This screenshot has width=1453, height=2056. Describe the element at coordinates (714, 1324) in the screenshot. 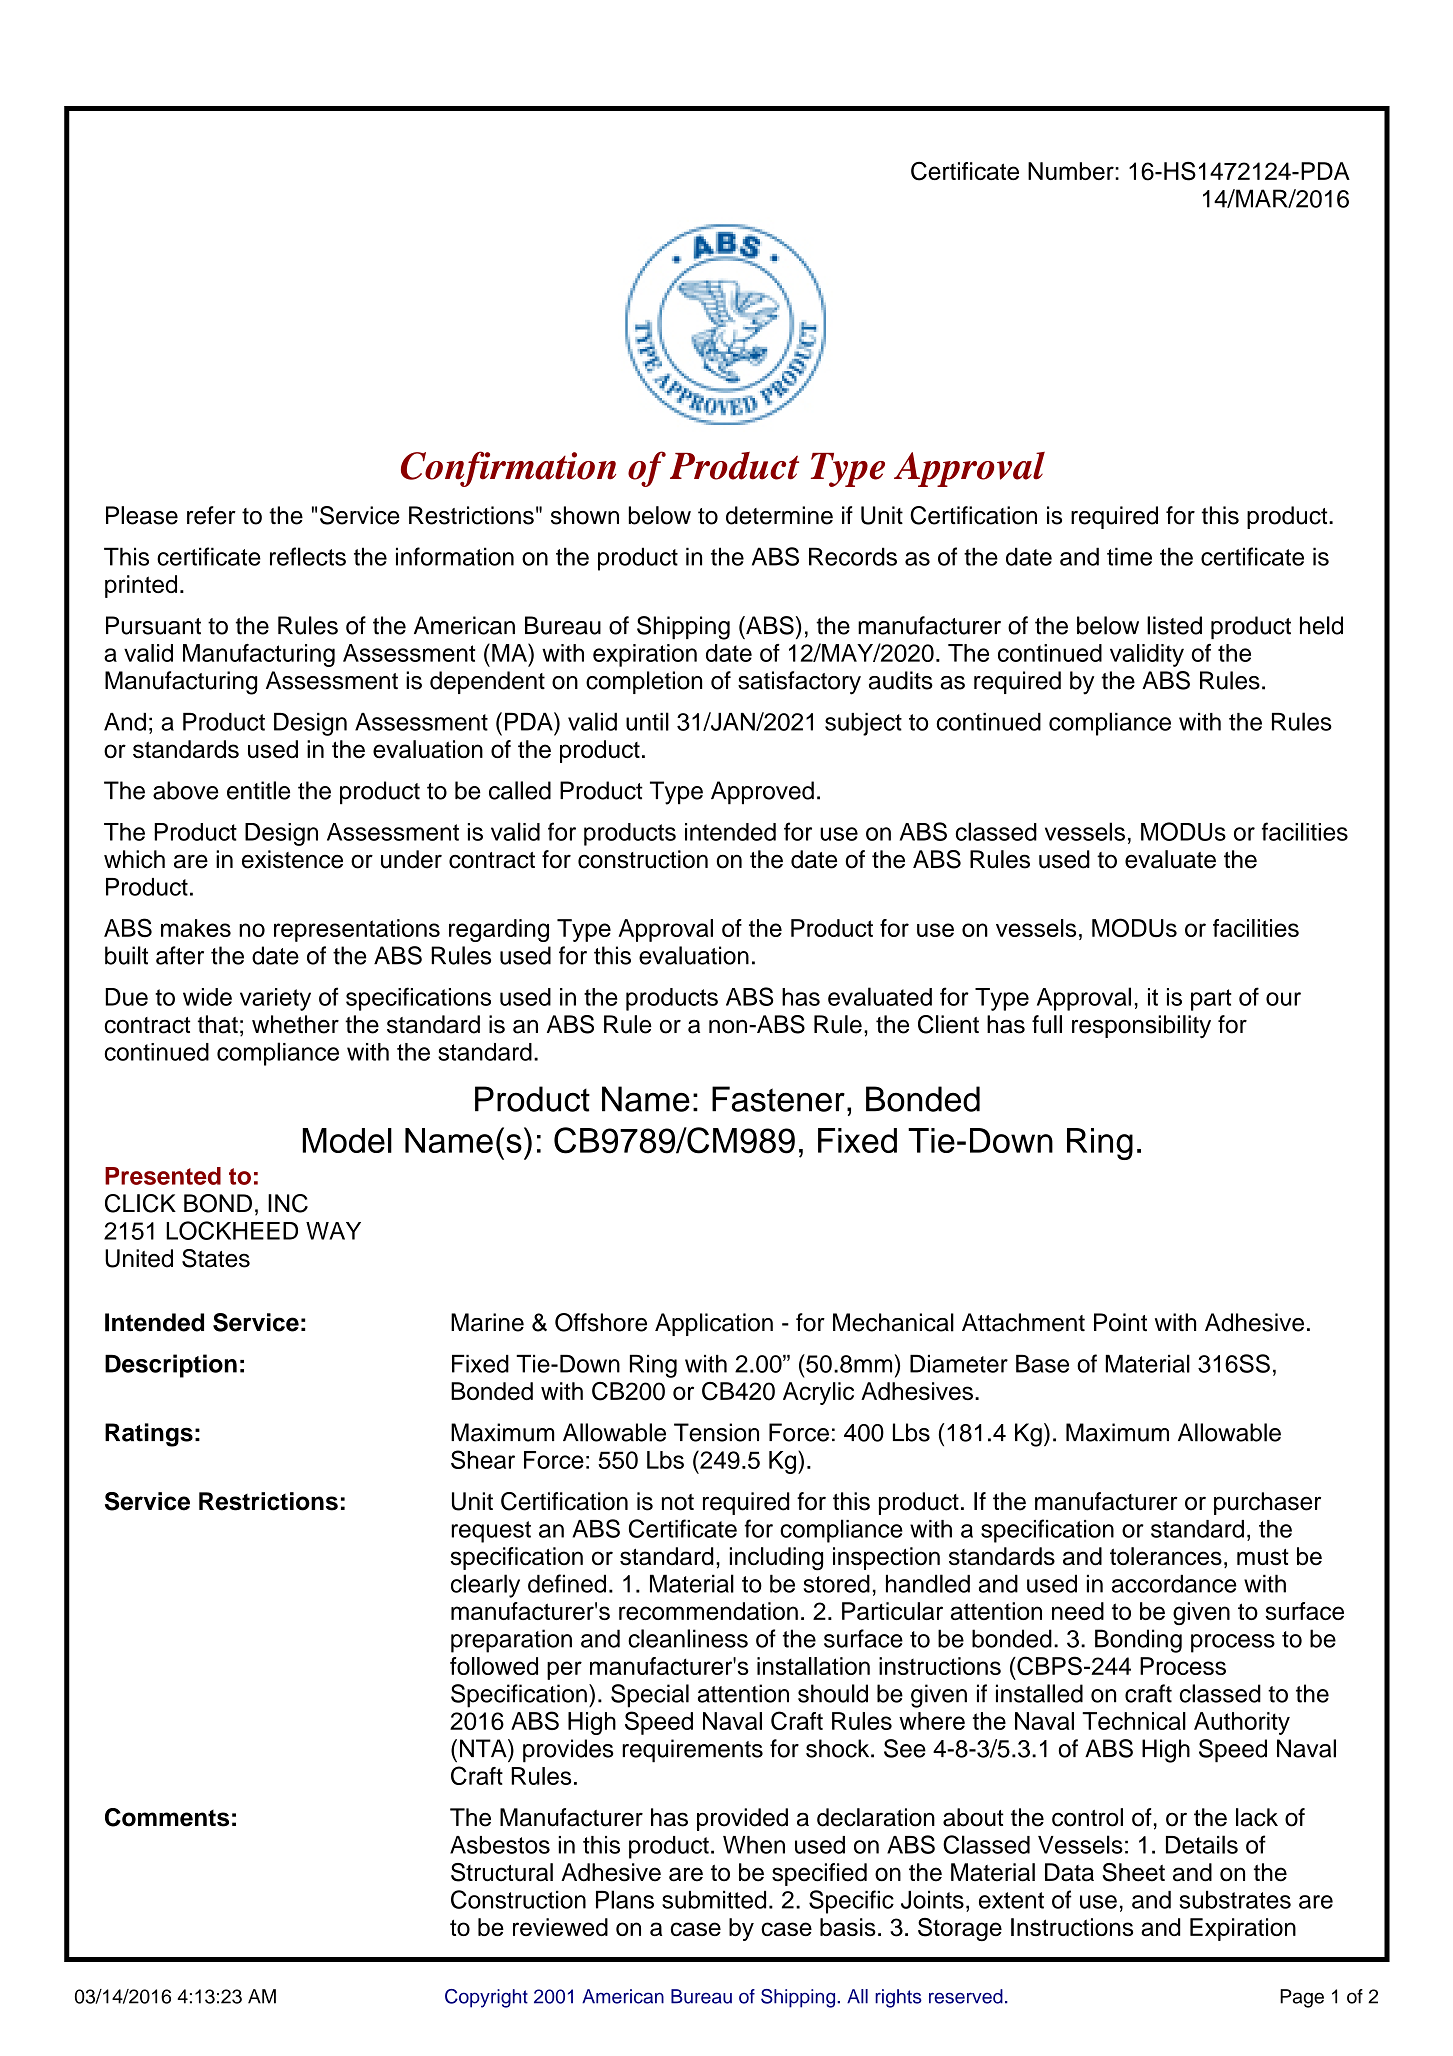

I see `Application` at that location.
